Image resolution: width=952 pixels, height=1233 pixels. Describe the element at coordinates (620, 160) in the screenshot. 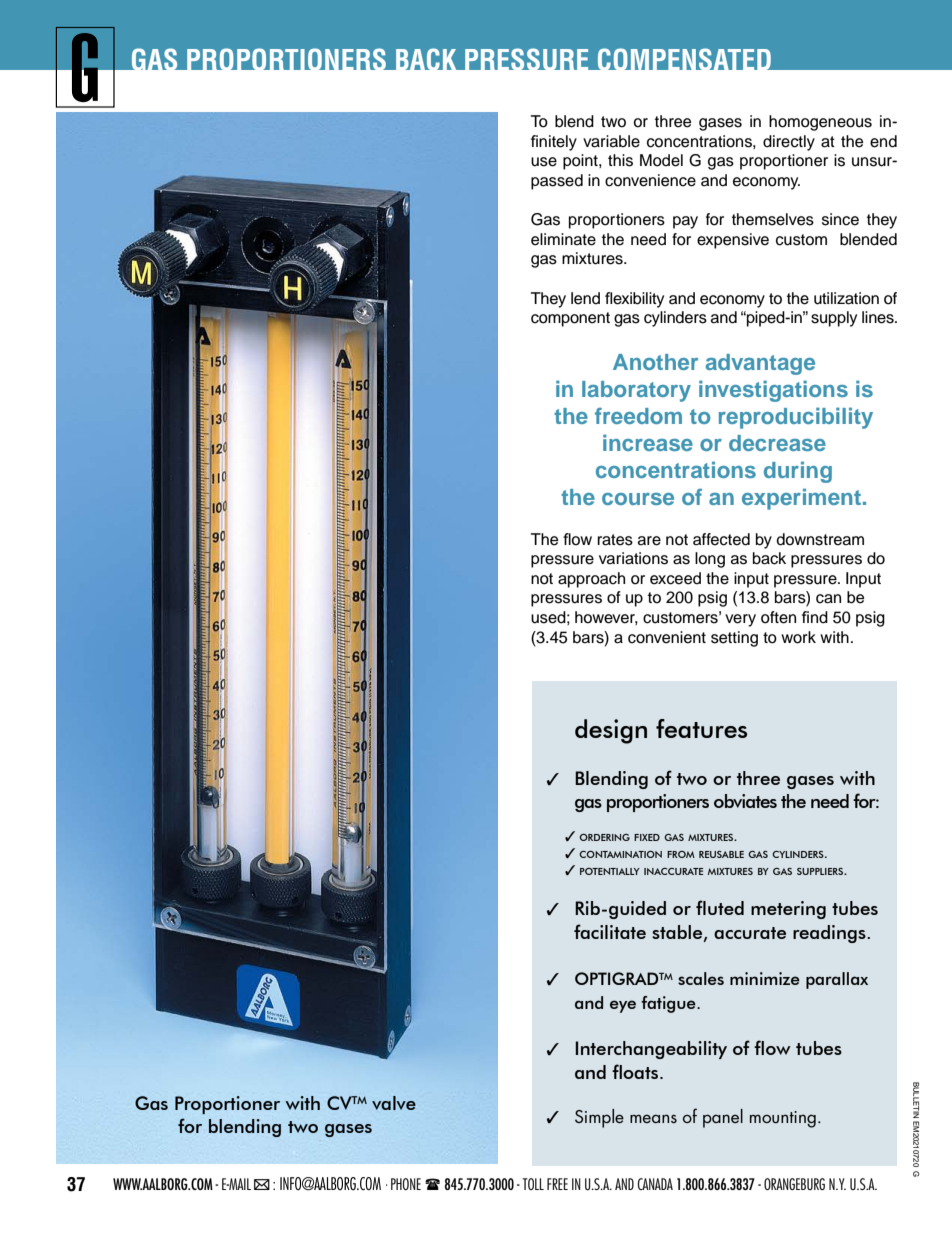

I see `this` at that location.
